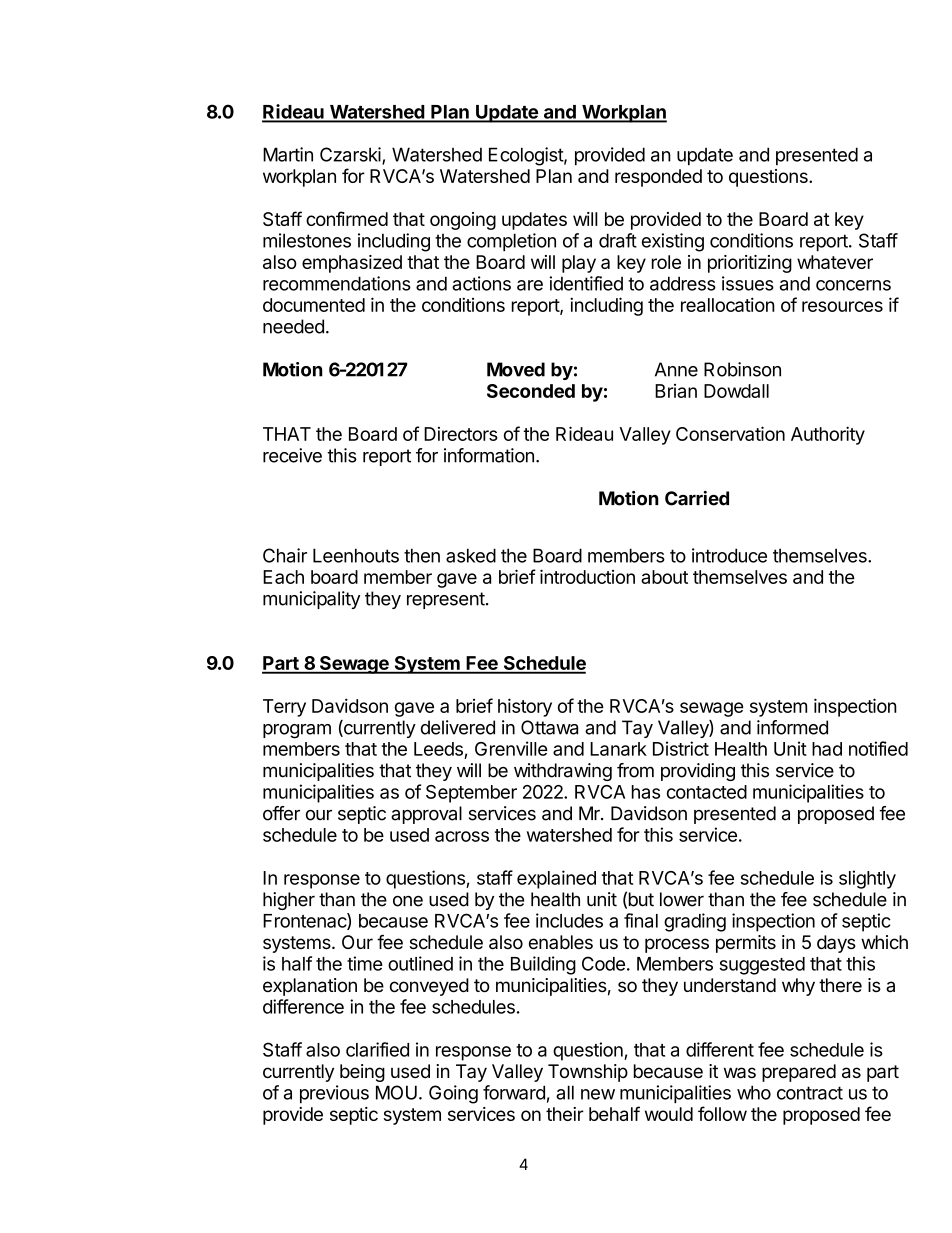 The width and height of the page is (952, 1233). I want to click on municipality, so click(311, 600).
